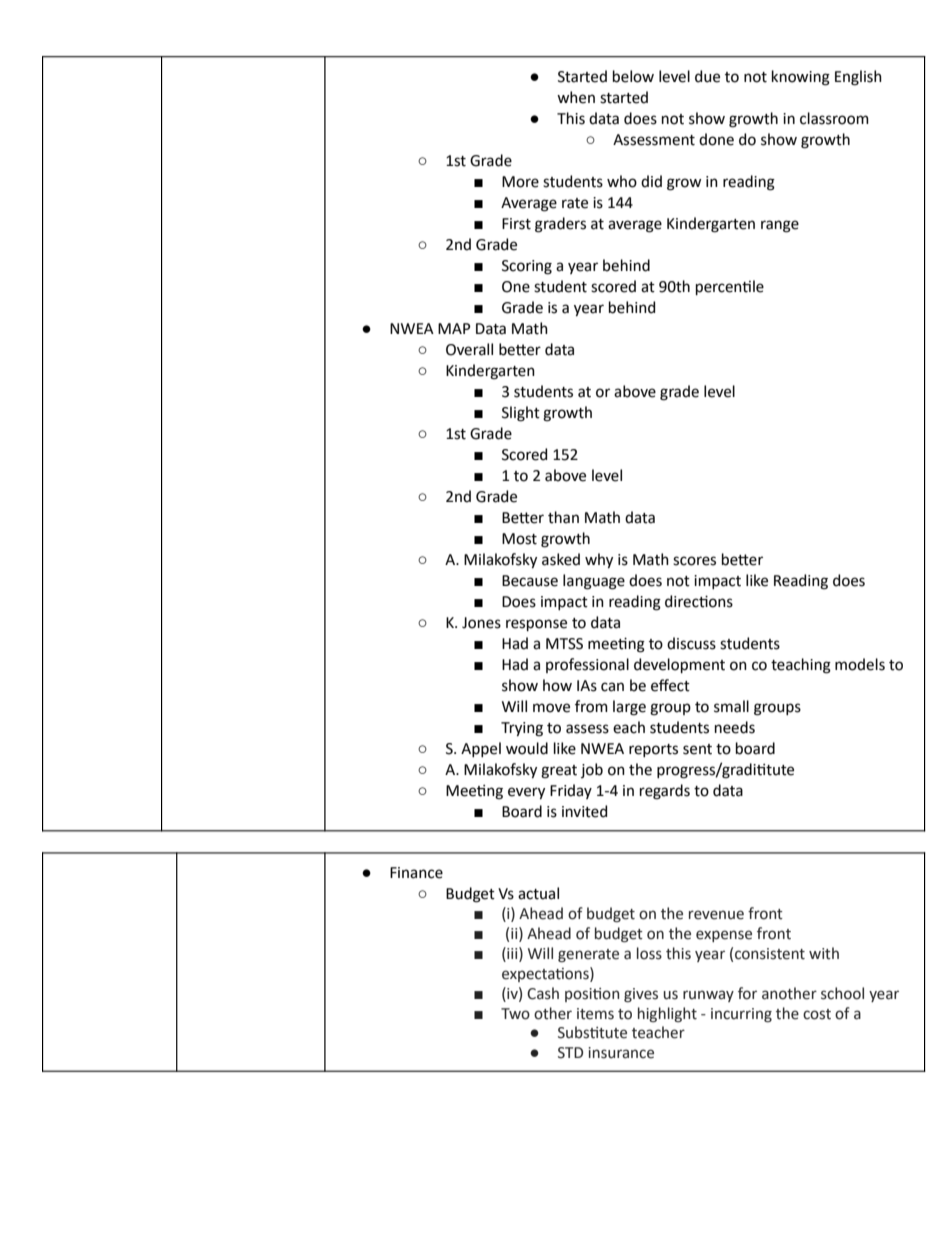  What do you see at coordinates (515, 1014) in the screenshot?
I see `Two` at bounding box center [515, 1014].
